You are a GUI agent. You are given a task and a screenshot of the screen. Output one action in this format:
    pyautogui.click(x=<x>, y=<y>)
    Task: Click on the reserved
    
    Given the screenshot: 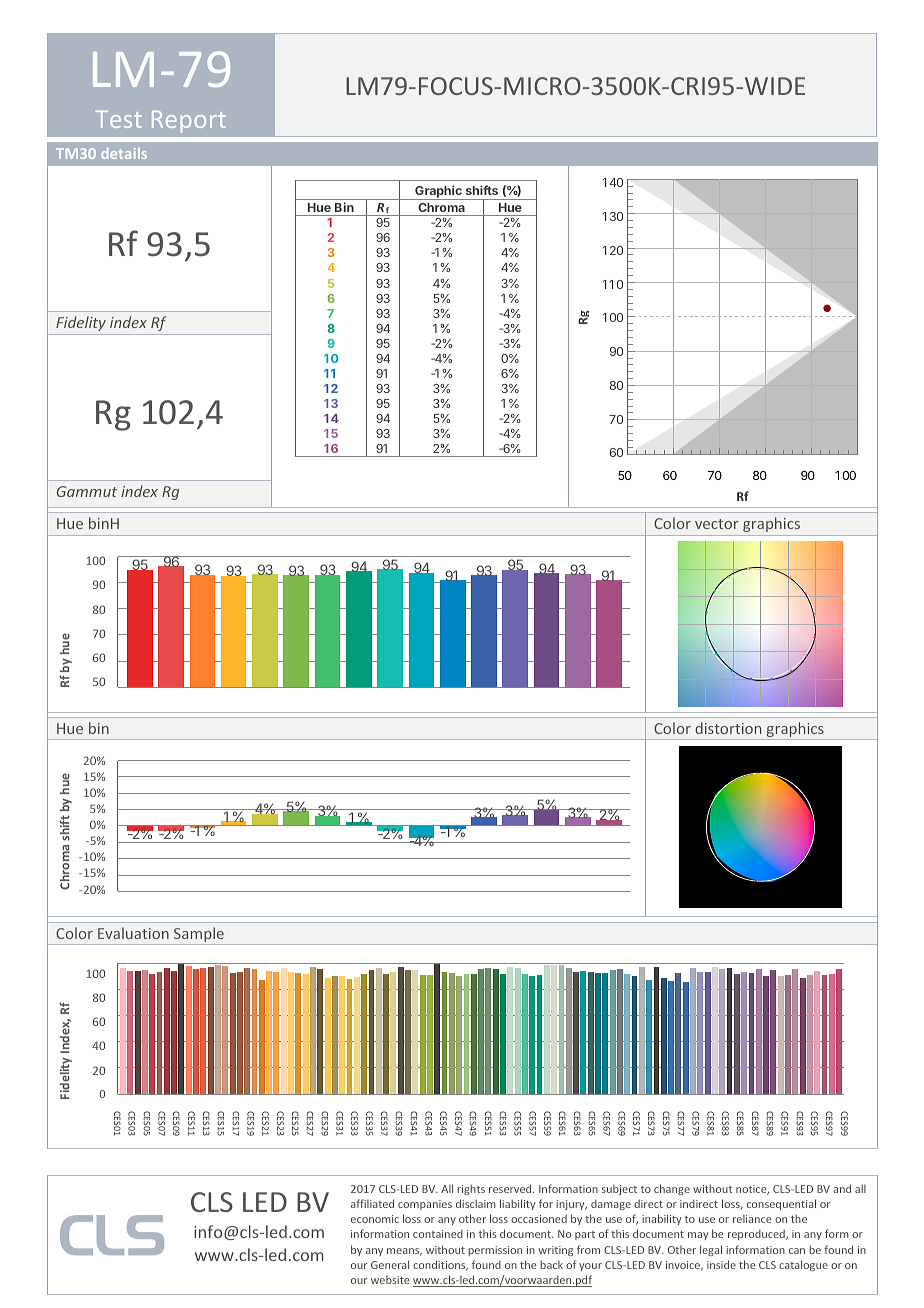 What is the action you would take?
    pyautogui.click(x=511, y=1188)
